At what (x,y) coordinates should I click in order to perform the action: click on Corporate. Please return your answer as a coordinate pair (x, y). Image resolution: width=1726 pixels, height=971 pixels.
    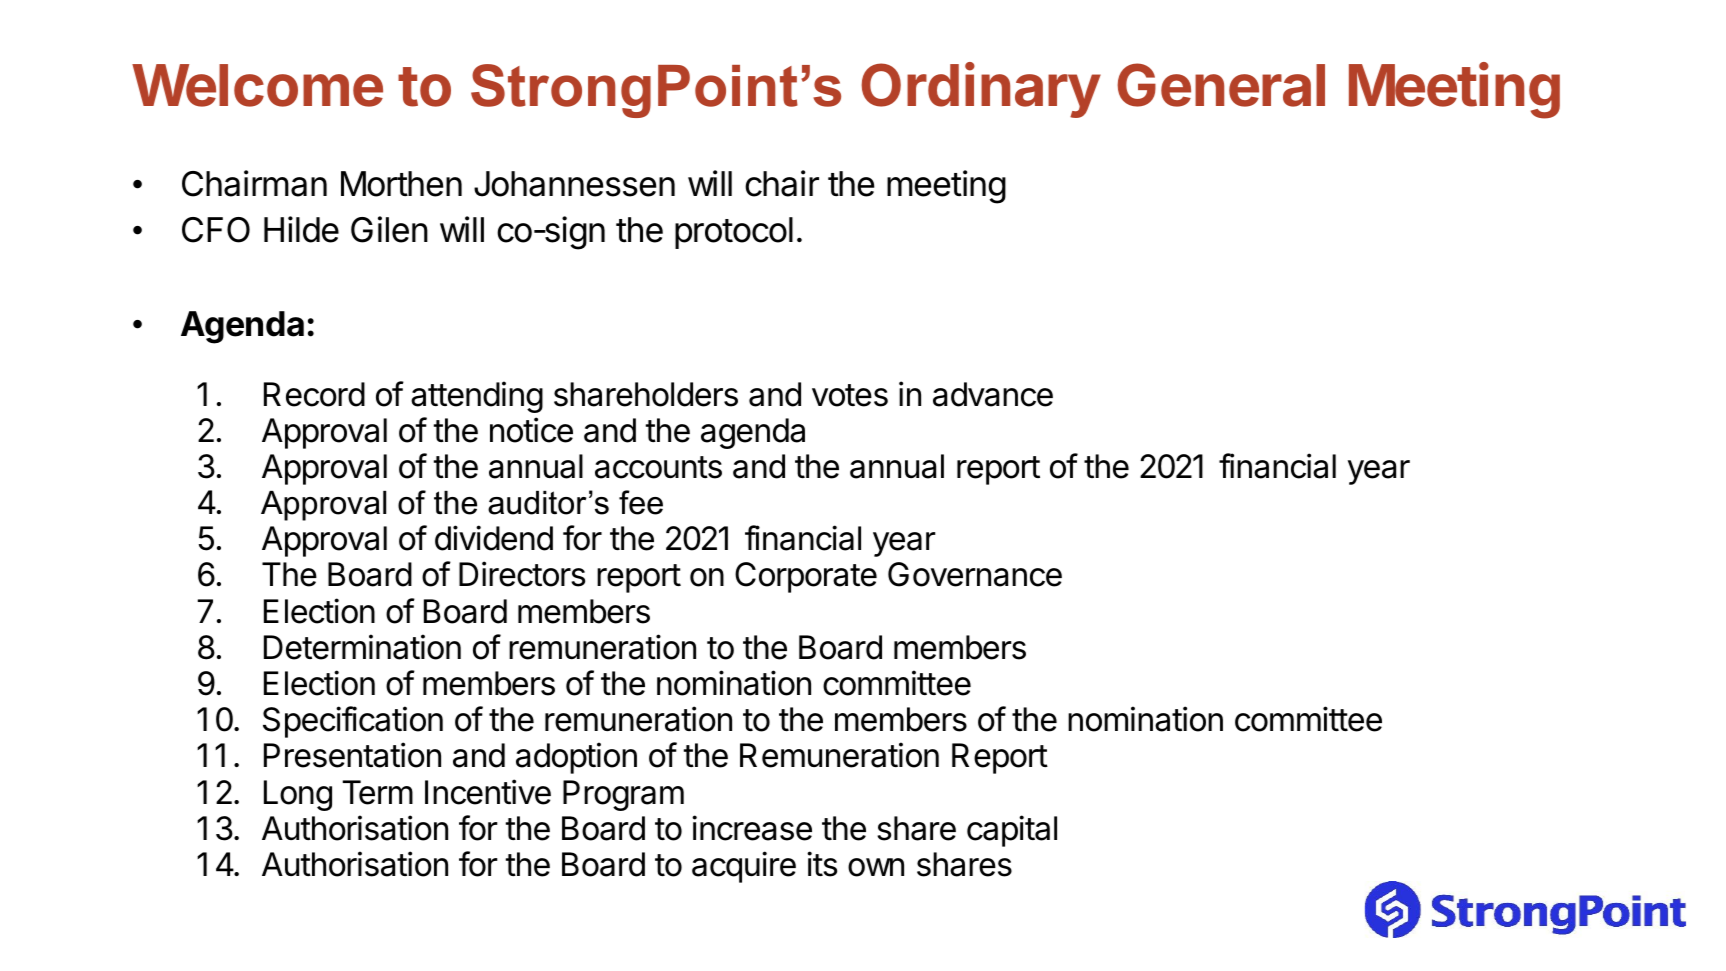
    Looking at the image, I should click on (806, 577).
